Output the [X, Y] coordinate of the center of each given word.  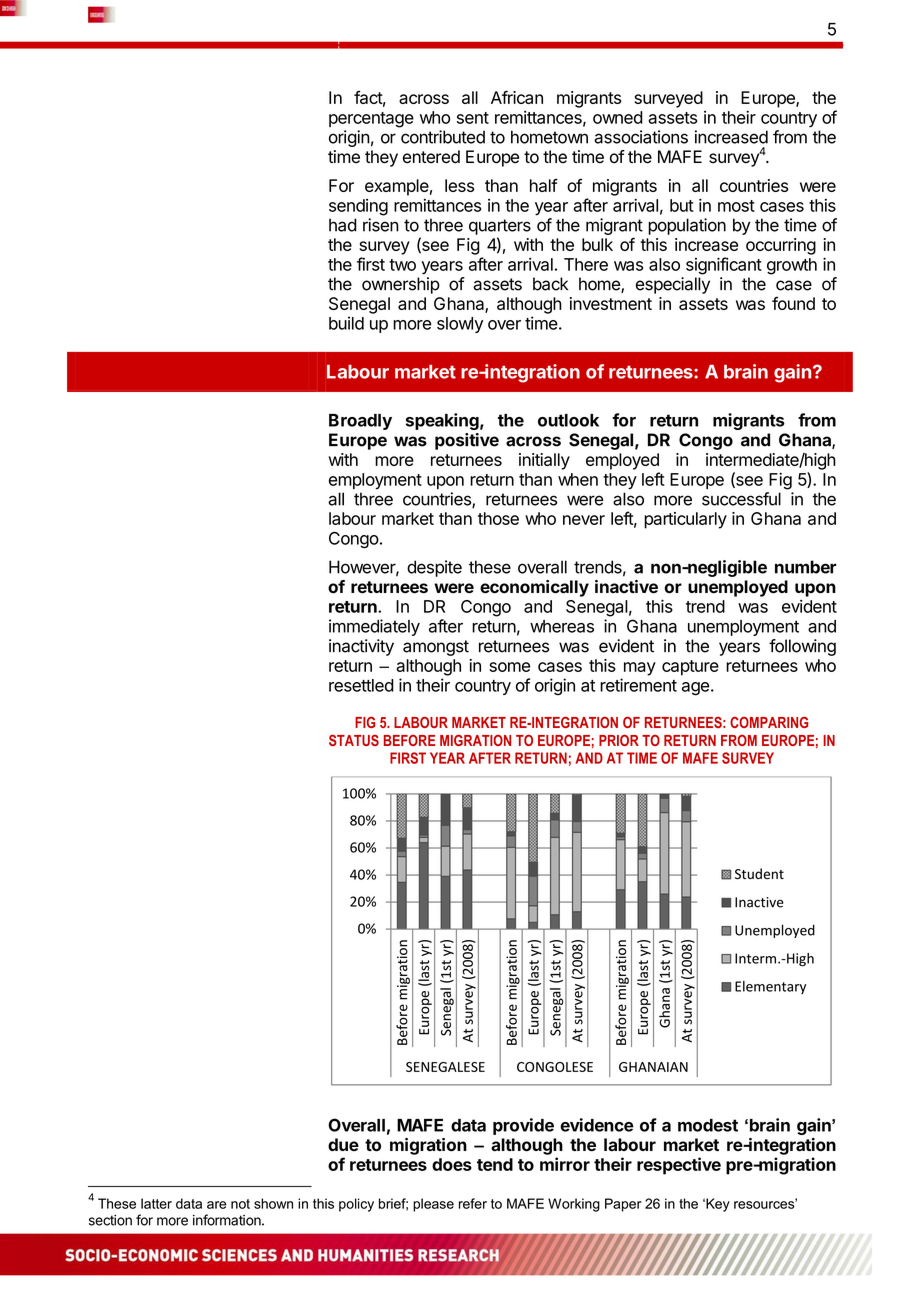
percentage [371, 120]
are [217, 1205]
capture [690, 668]
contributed [443, 137]
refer [473, 1203]
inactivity [361, 647]
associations [641, 137]
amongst [436, 648]
